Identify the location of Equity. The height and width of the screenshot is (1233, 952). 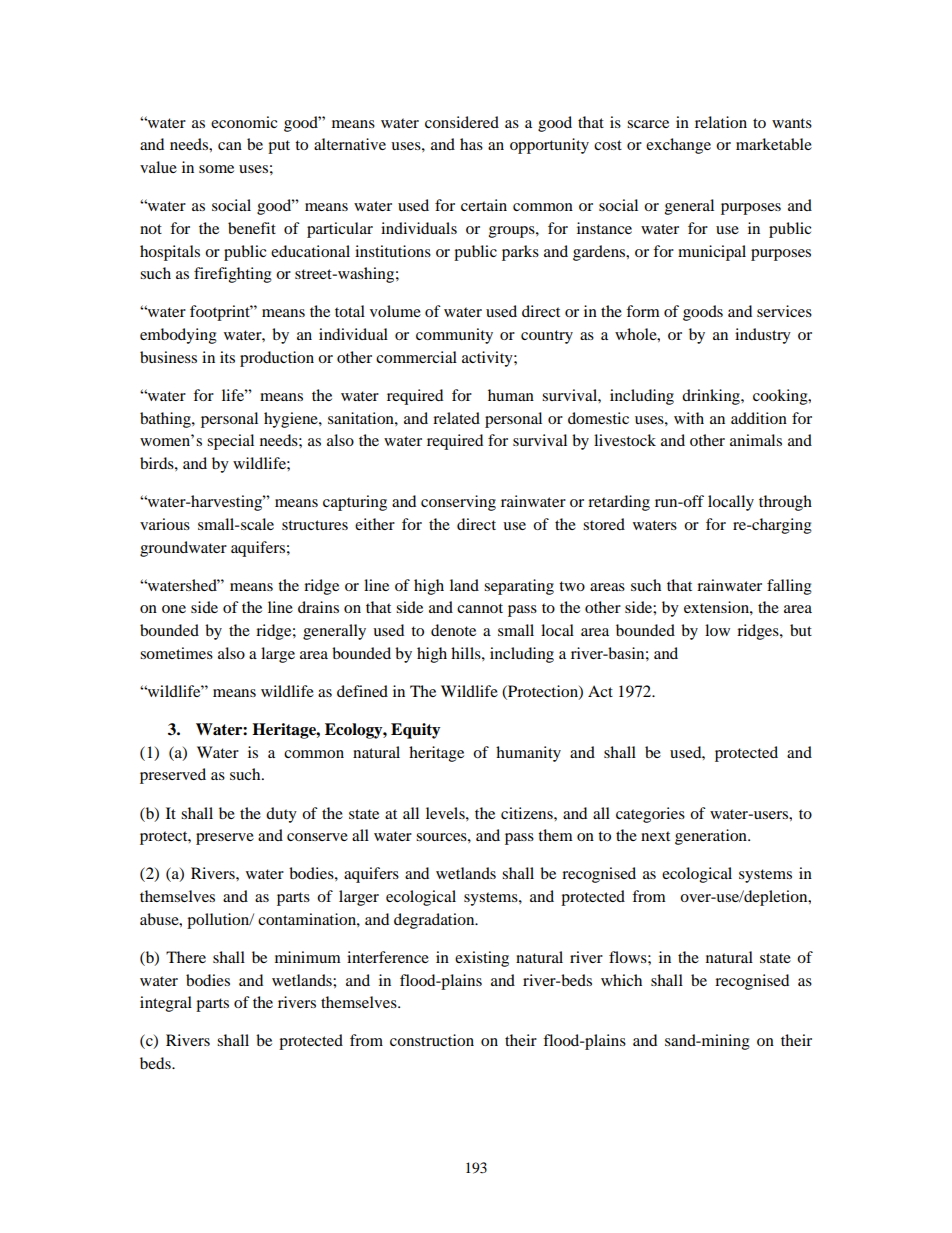
(416, 731).
